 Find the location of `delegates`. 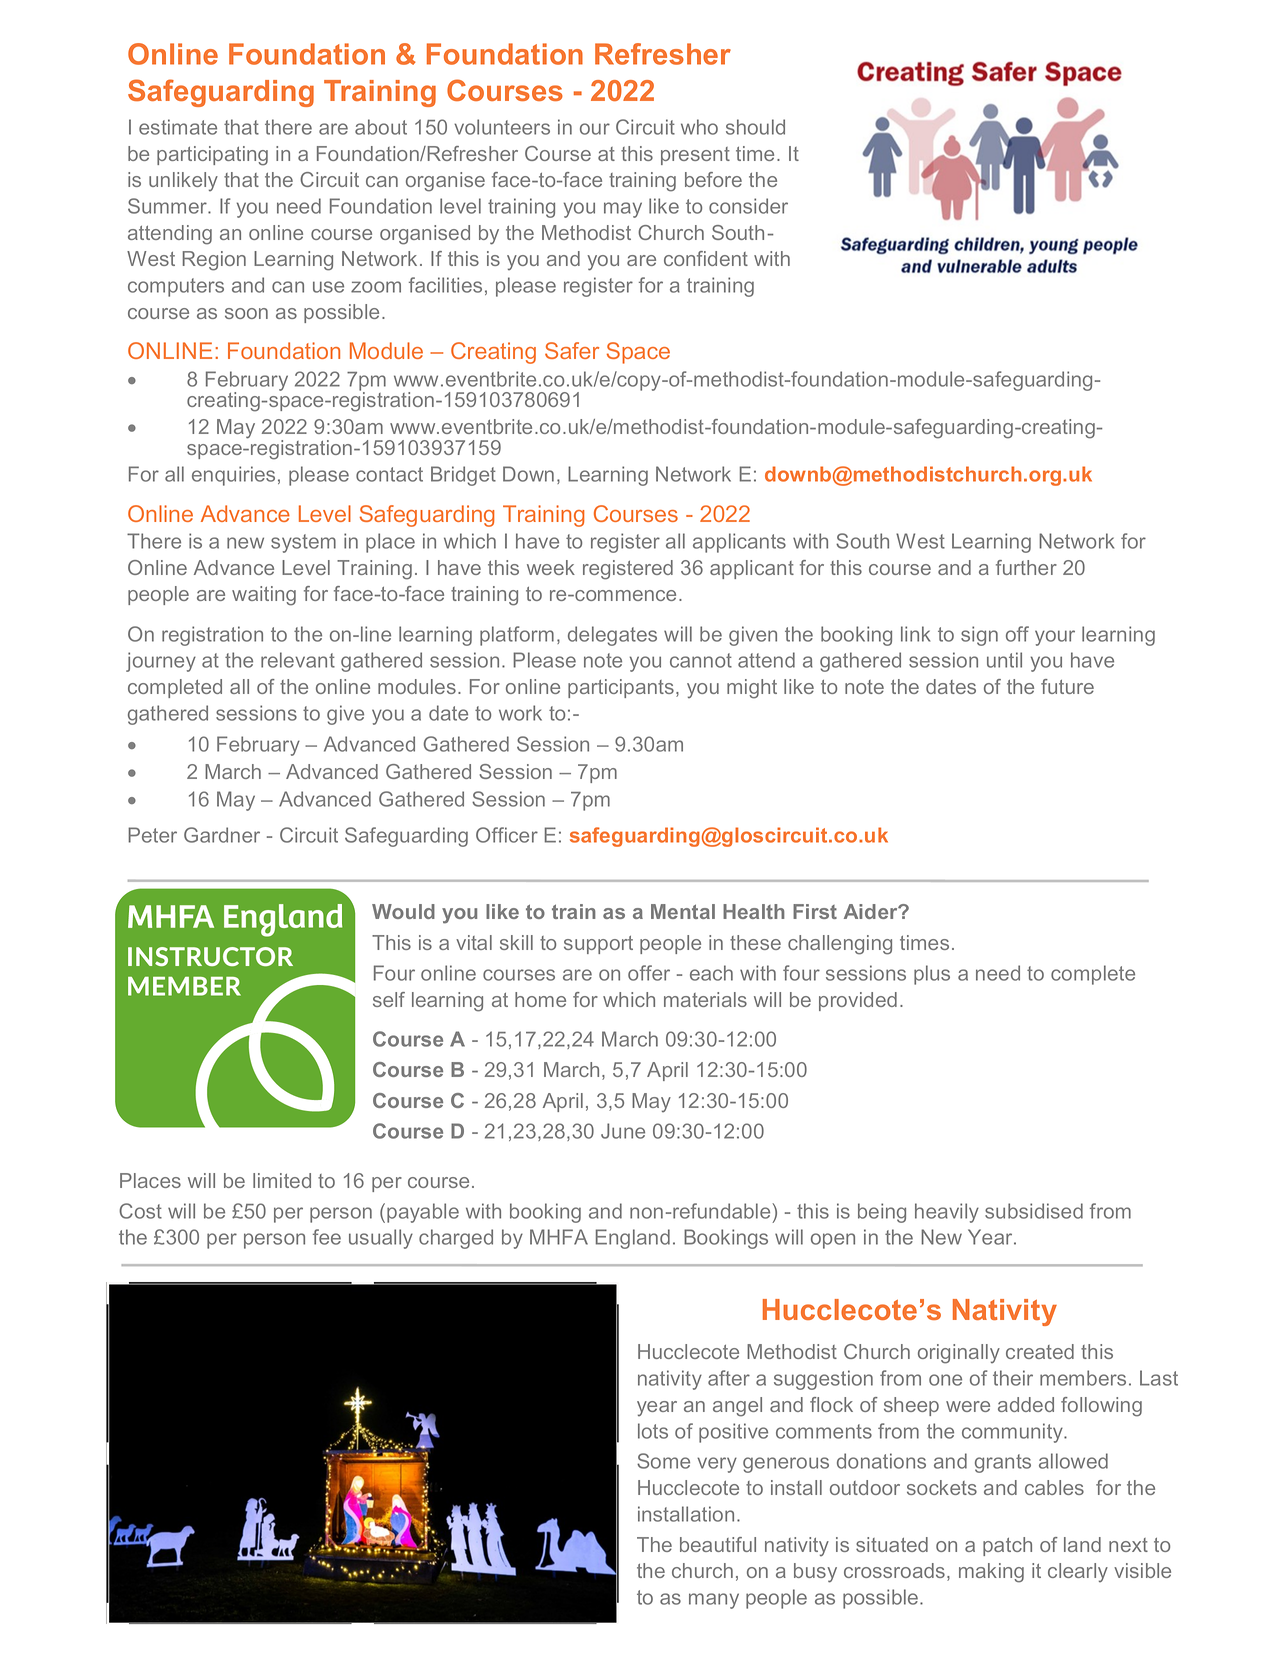

delegates is located at coordinates (612, 636).
